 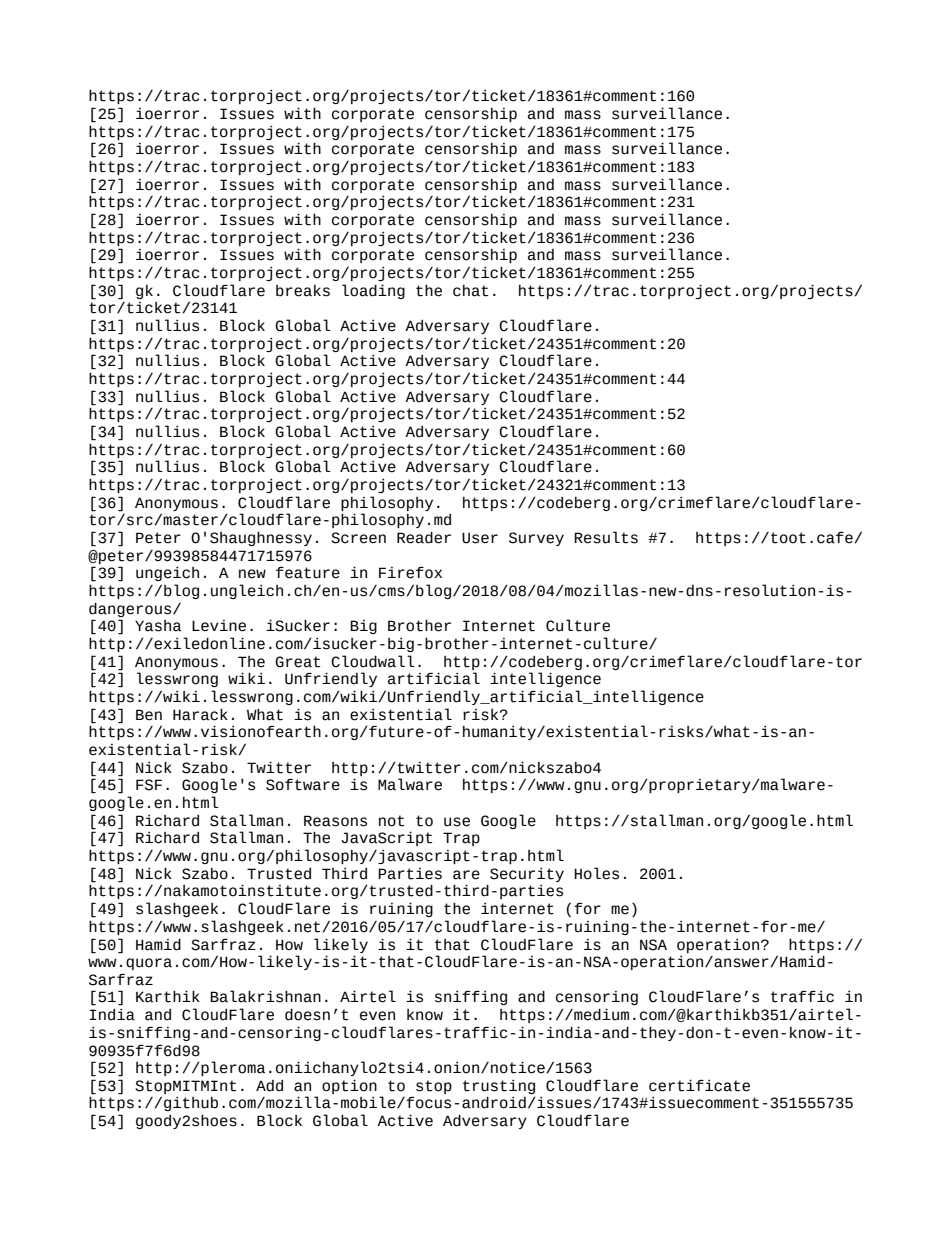 What do you see at coordinates (149, 785) in the screenshot?
I see `FSF` at bounding box center [149, 785].
